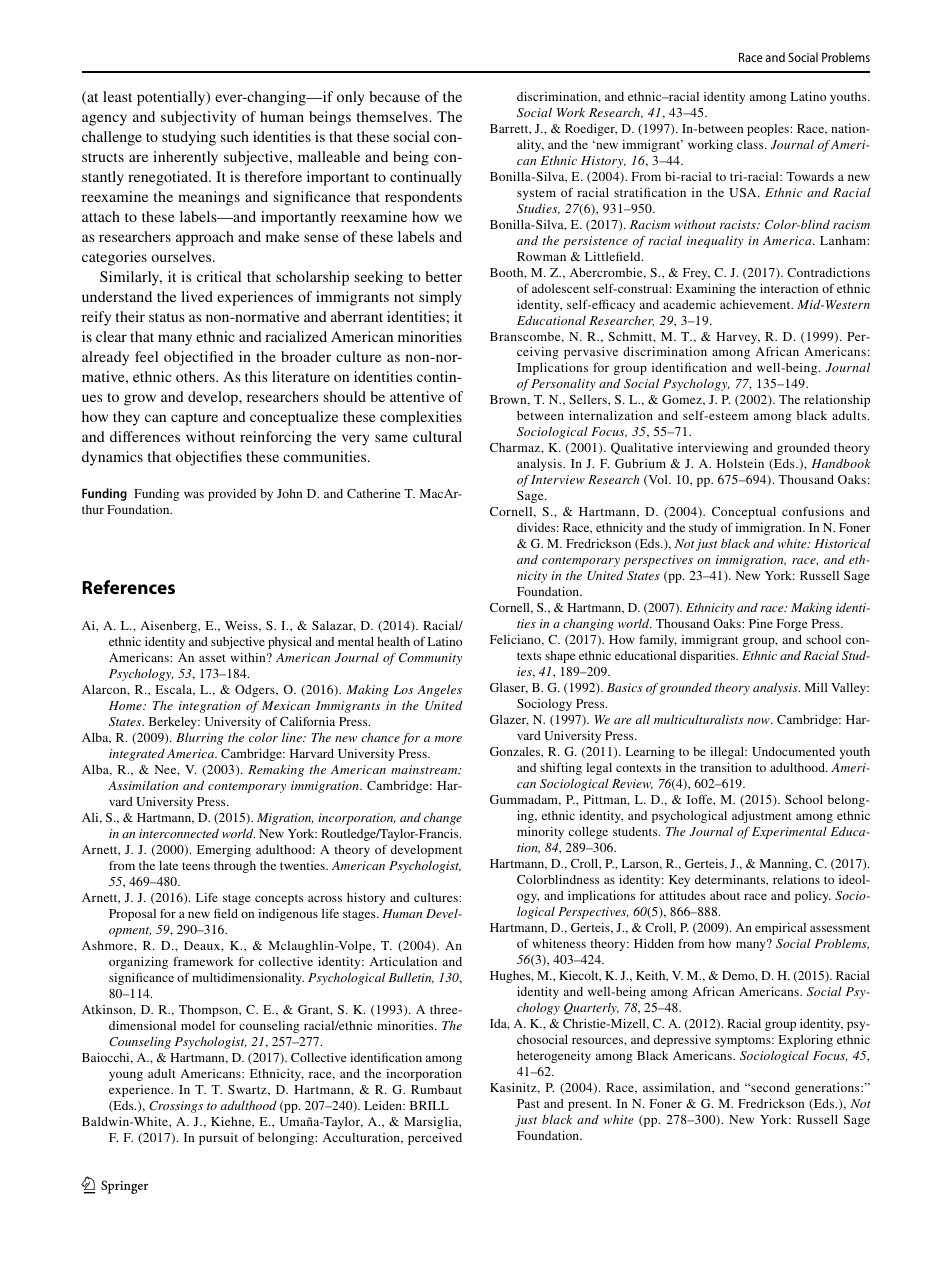  Describe the element at coordinates (393, 116) in the screenshot. I see `themselves` at that location.
